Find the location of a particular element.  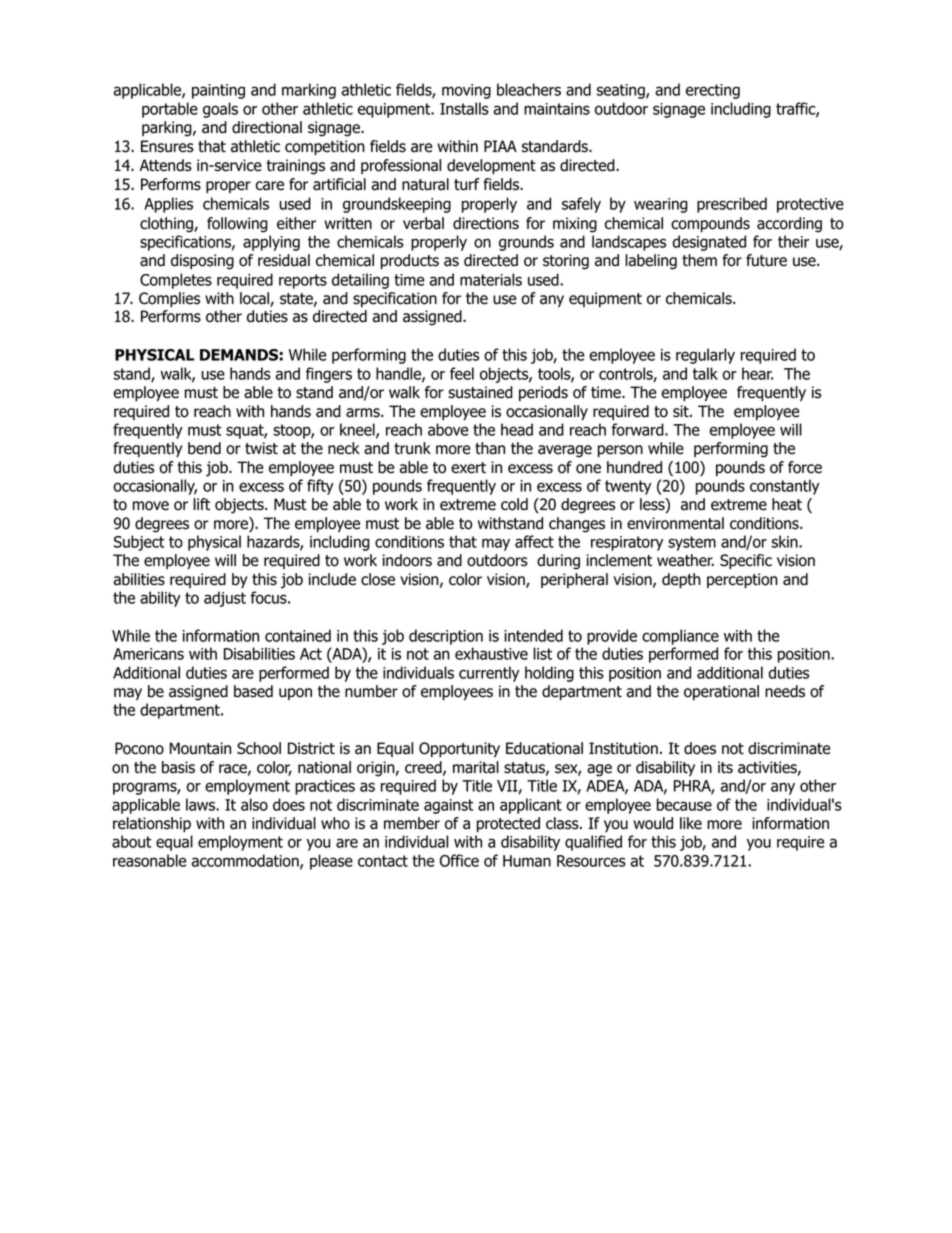

sustained is located at coordinates (480, 392).
